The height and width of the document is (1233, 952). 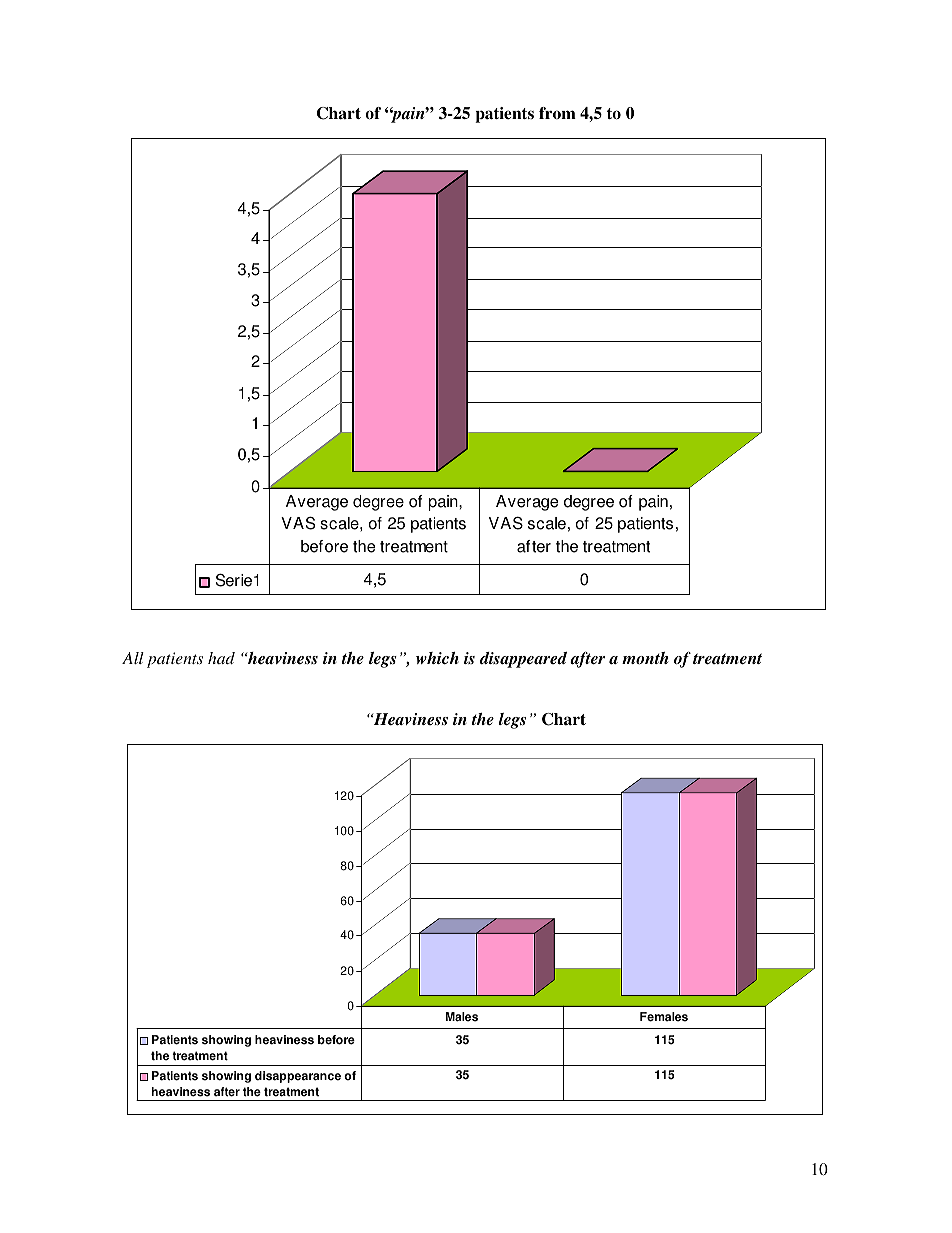 What do you see at coordinates (298, 1077) in the document?
I see `disappearance` at bounding box center [298, 1077].
